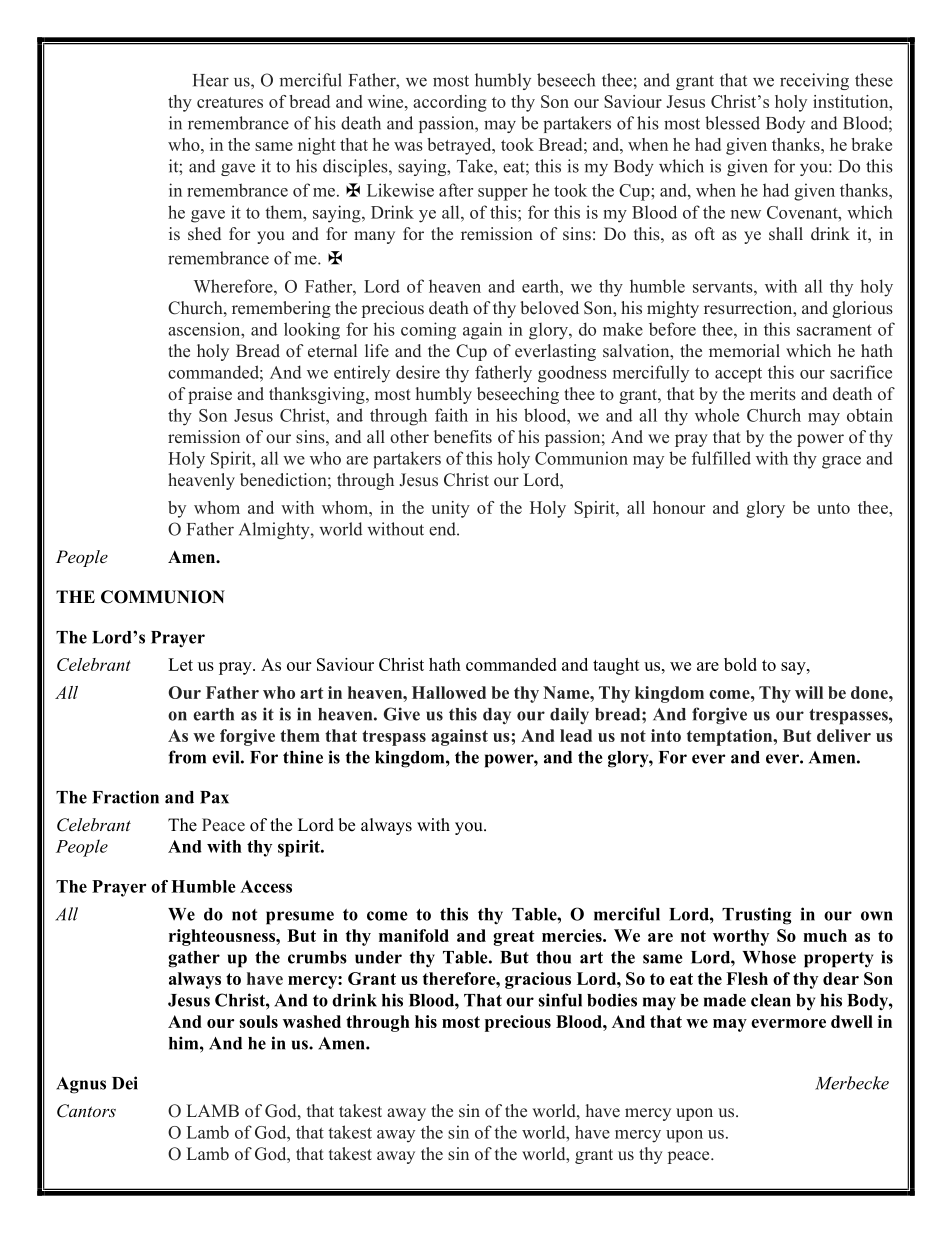 The image size is (952, 1233). What do you see at coordinates (230, 102) in the document?
I see `creatures` at bounding box center [230, 102].
